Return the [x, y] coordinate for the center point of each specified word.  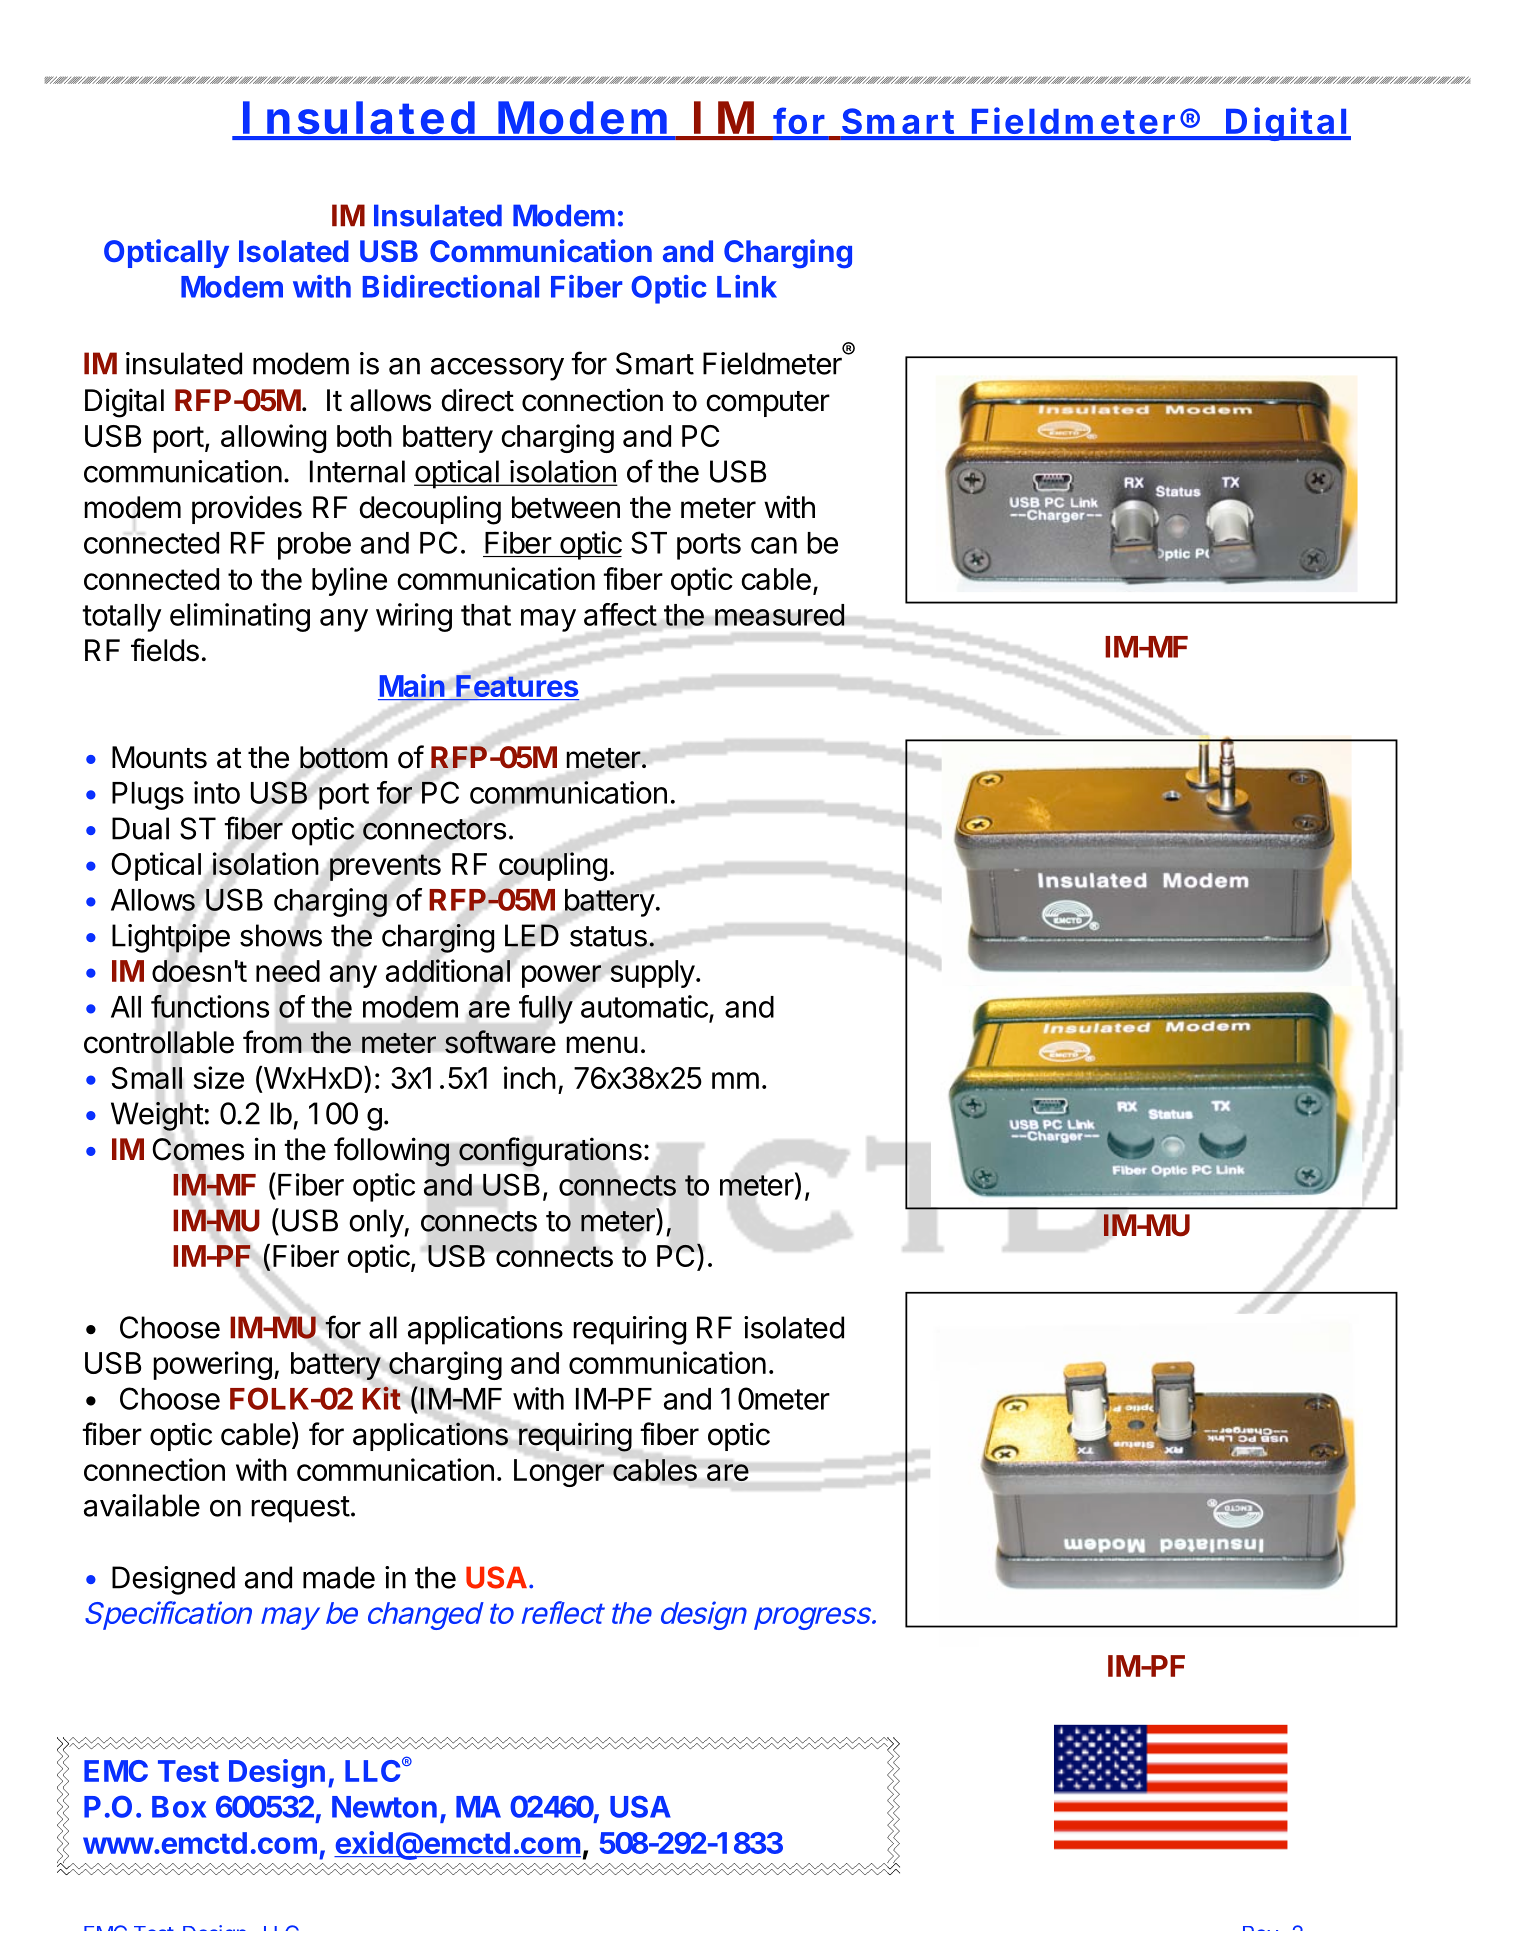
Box [179, 1807]
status [608, 936]
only [377, 1223]
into [217, 792]
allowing [273, 438]
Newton [384, 1807]
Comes [198, 1149]
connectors [434, 829]
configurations [550, 1152]
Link [747, 286]
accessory [497, 369]
